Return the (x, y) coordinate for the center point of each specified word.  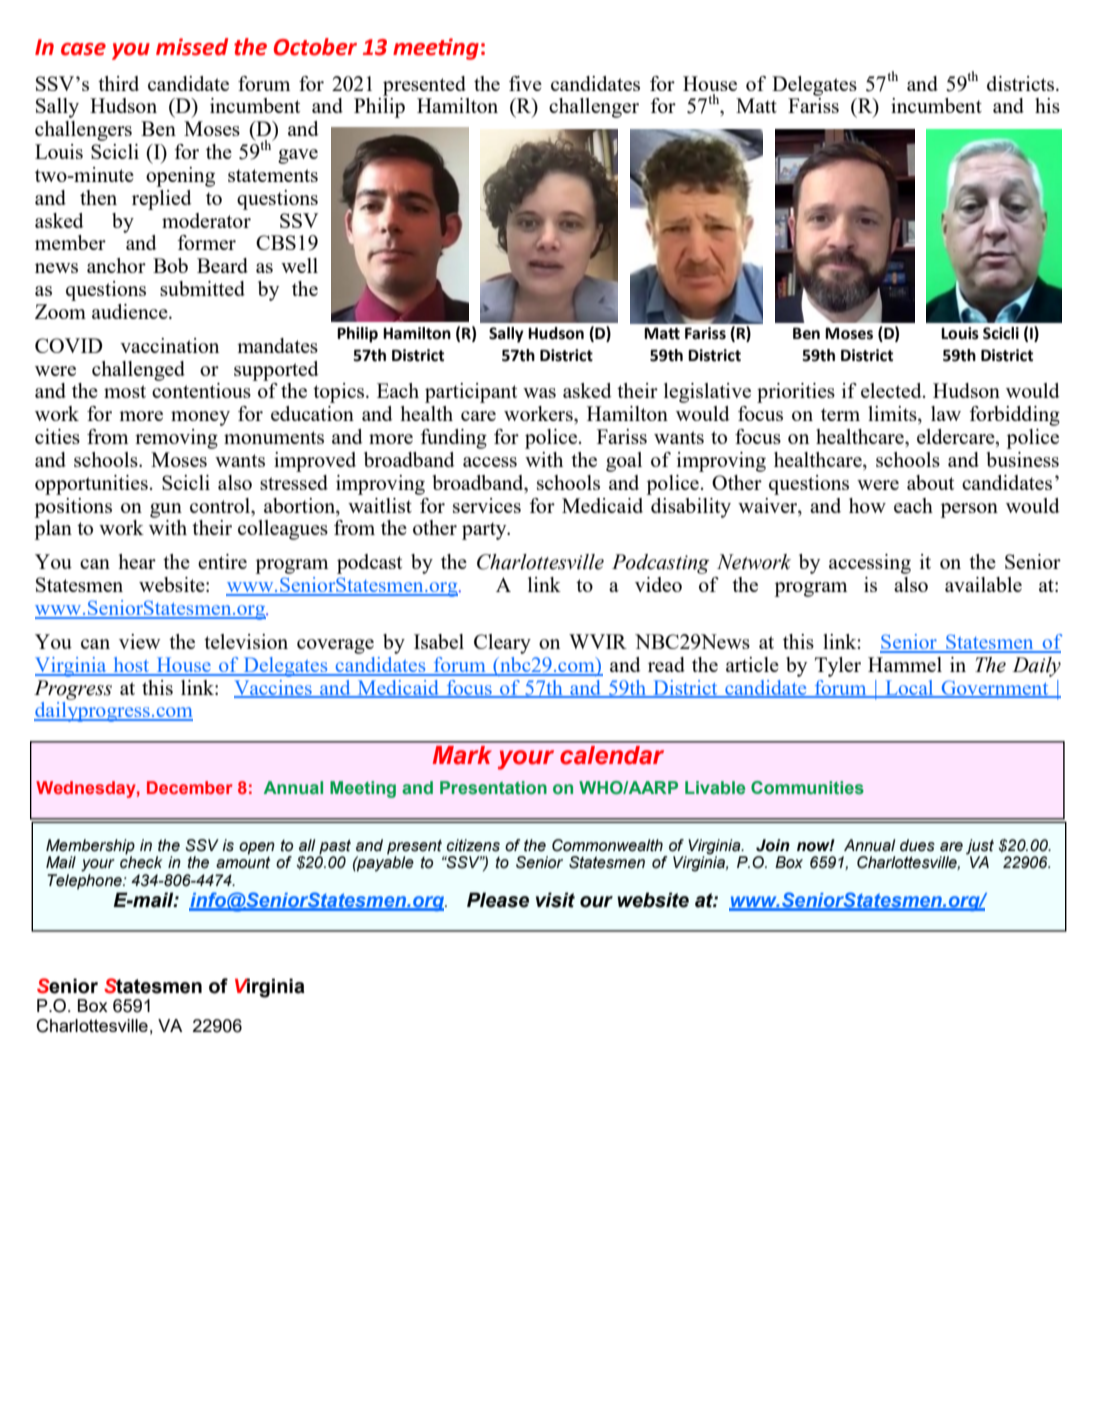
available (983, 584)
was (539, 393)
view (140, 641)
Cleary (502, 644)
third (118, 83)
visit (555, 900)
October (315, 47)
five (525, 83)
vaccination (169, 345)
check (141, 861)
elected (892, 390)
